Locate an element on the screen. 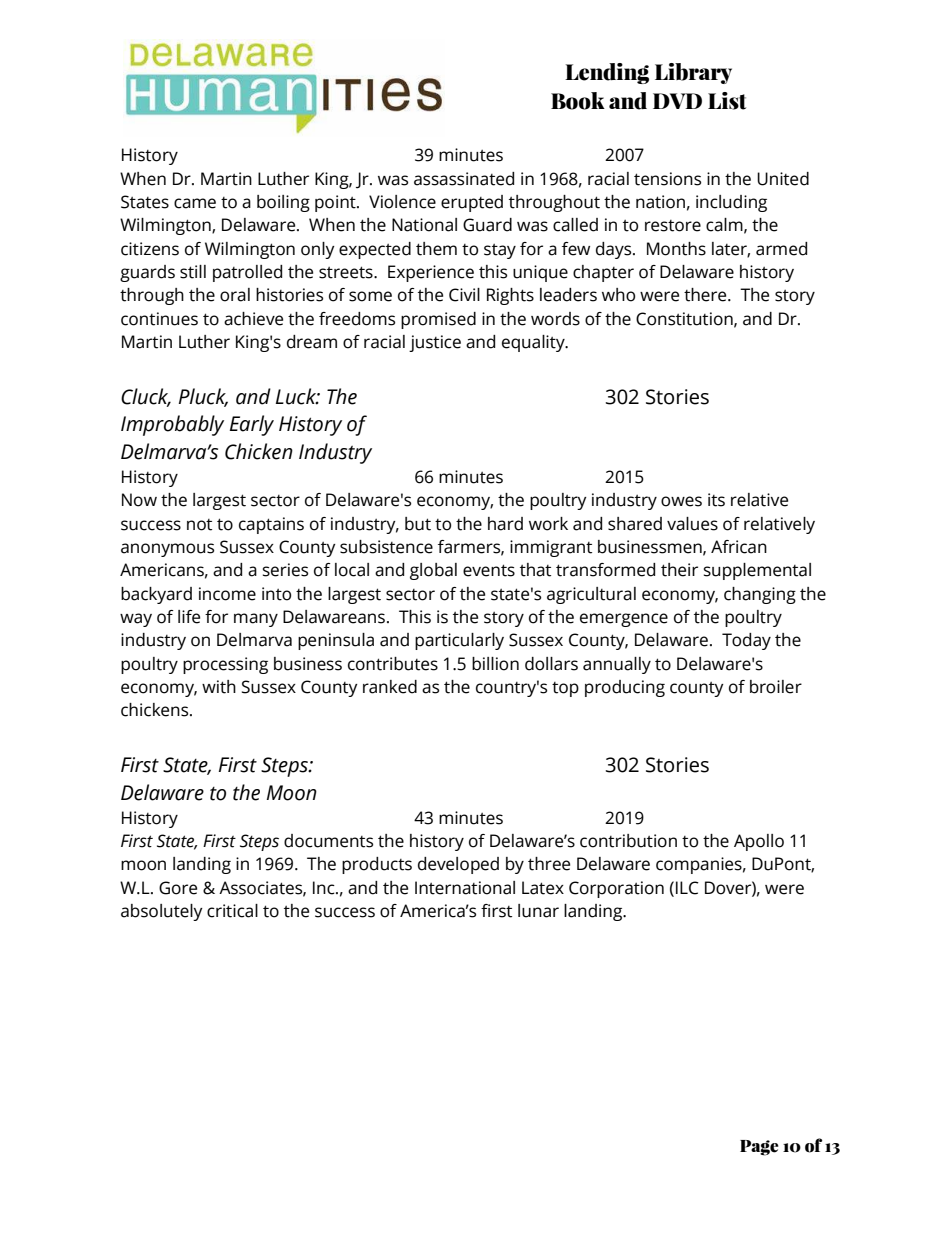  particularly is located at coordinates (459, 641).
